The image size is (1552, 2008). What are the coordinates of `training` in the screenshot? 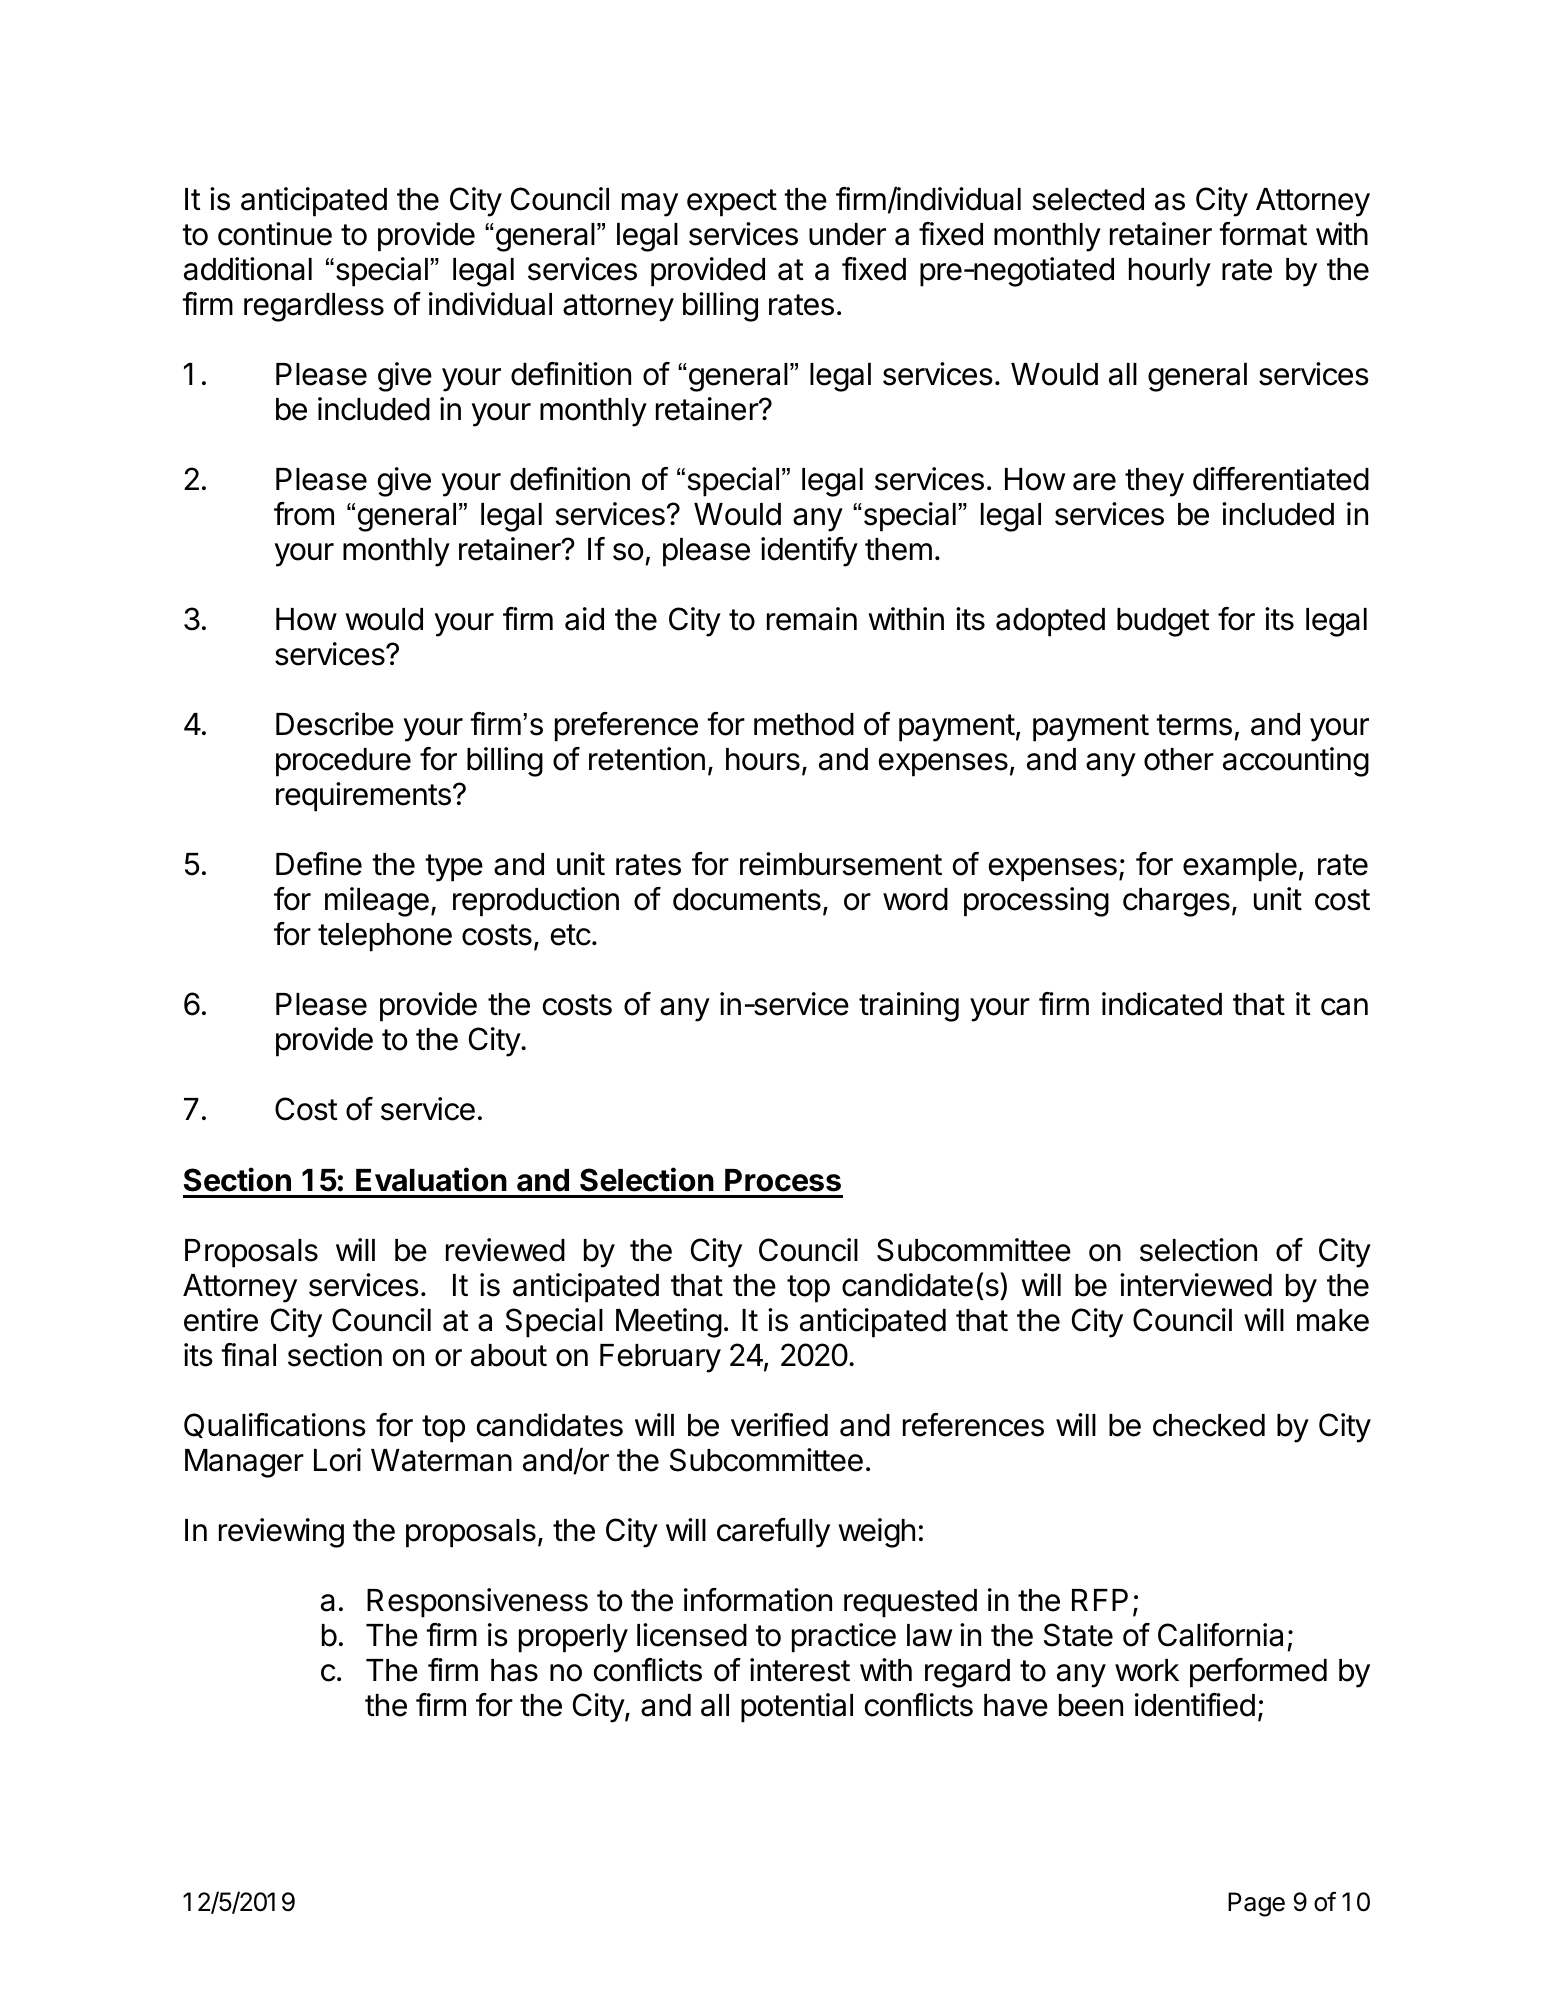 It's located at (909, 1007).
